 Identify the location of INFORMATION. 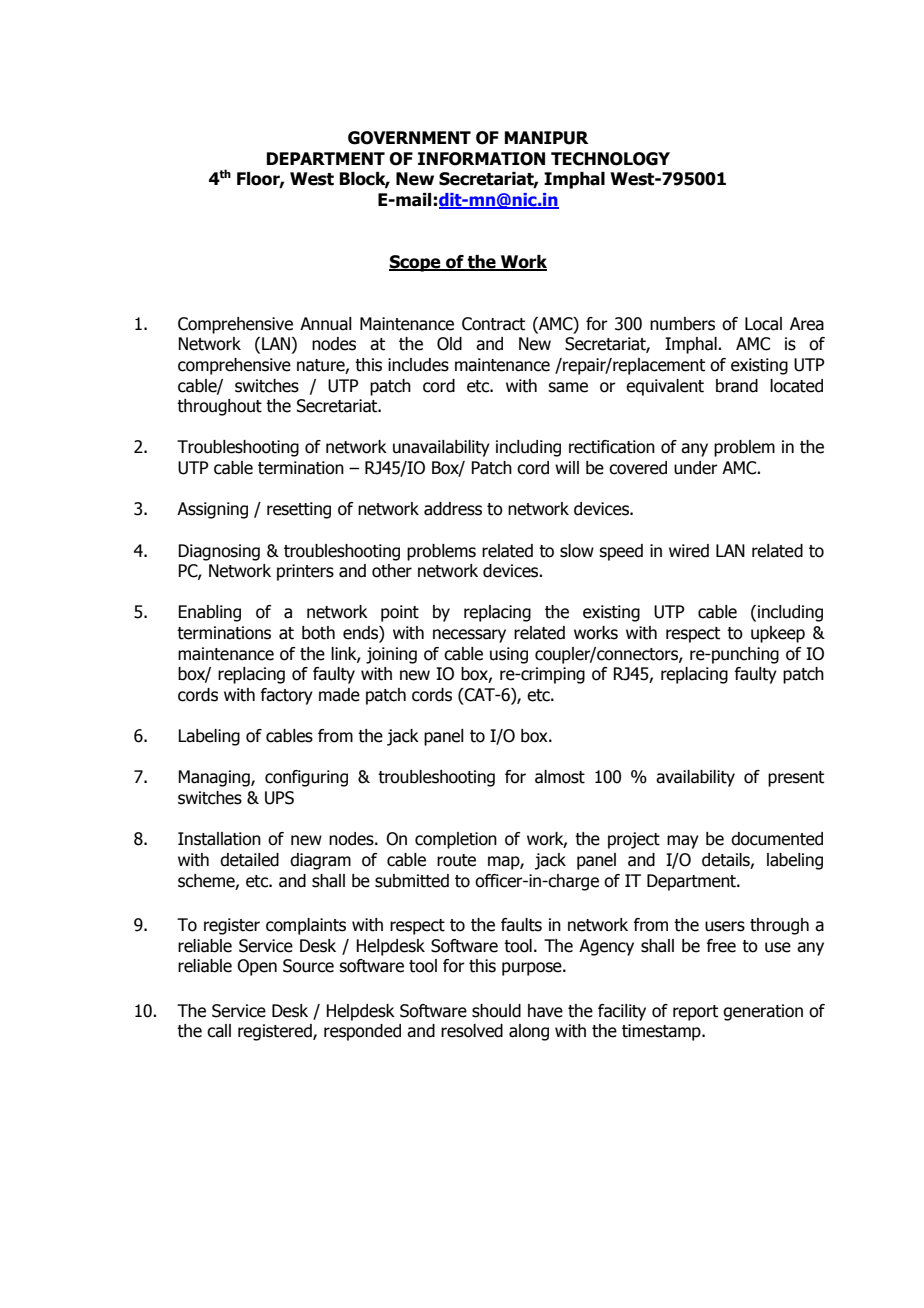
(481, 159).
